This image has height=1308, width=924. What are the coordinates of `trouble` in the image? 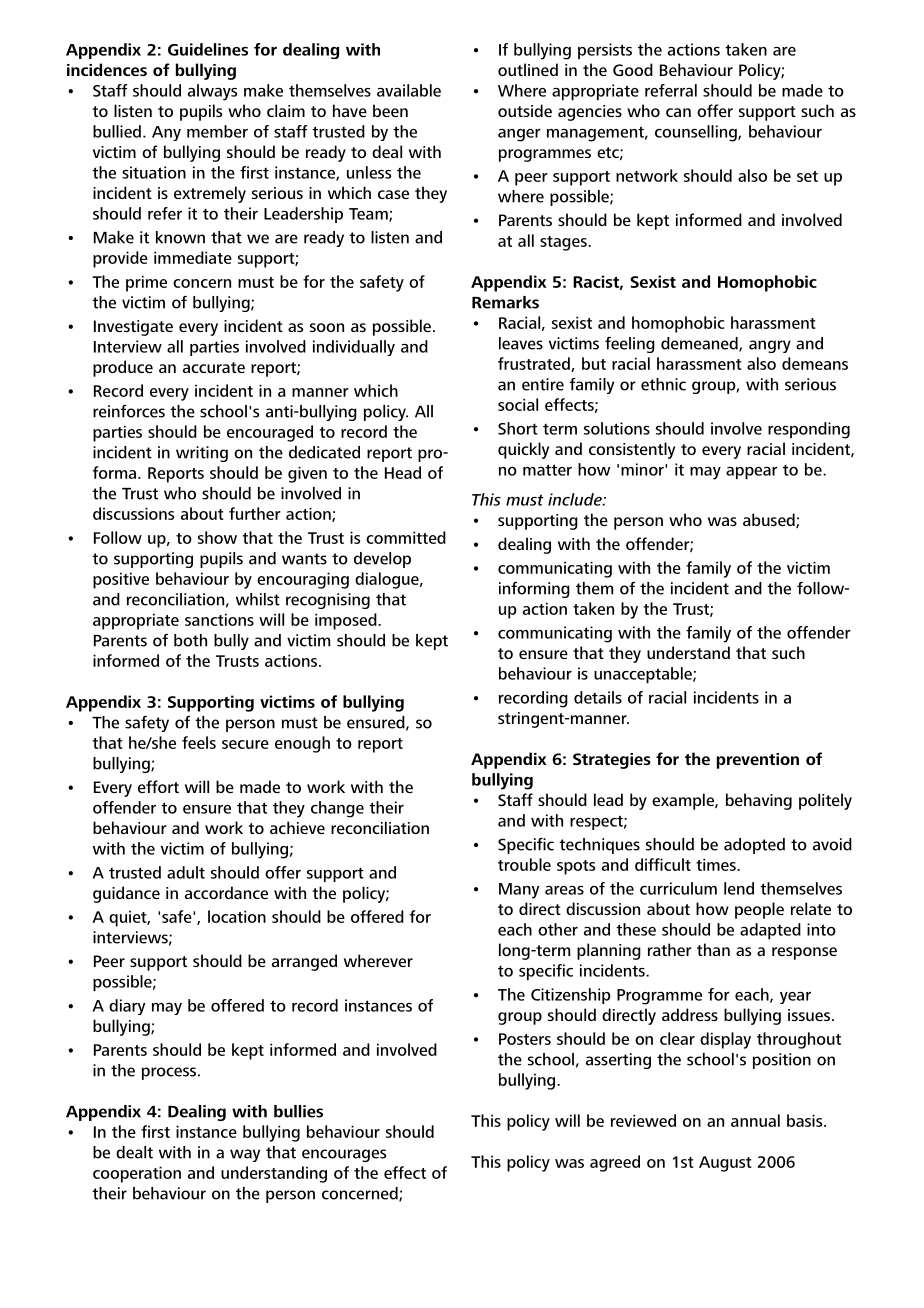 It's located at (524, 864).
